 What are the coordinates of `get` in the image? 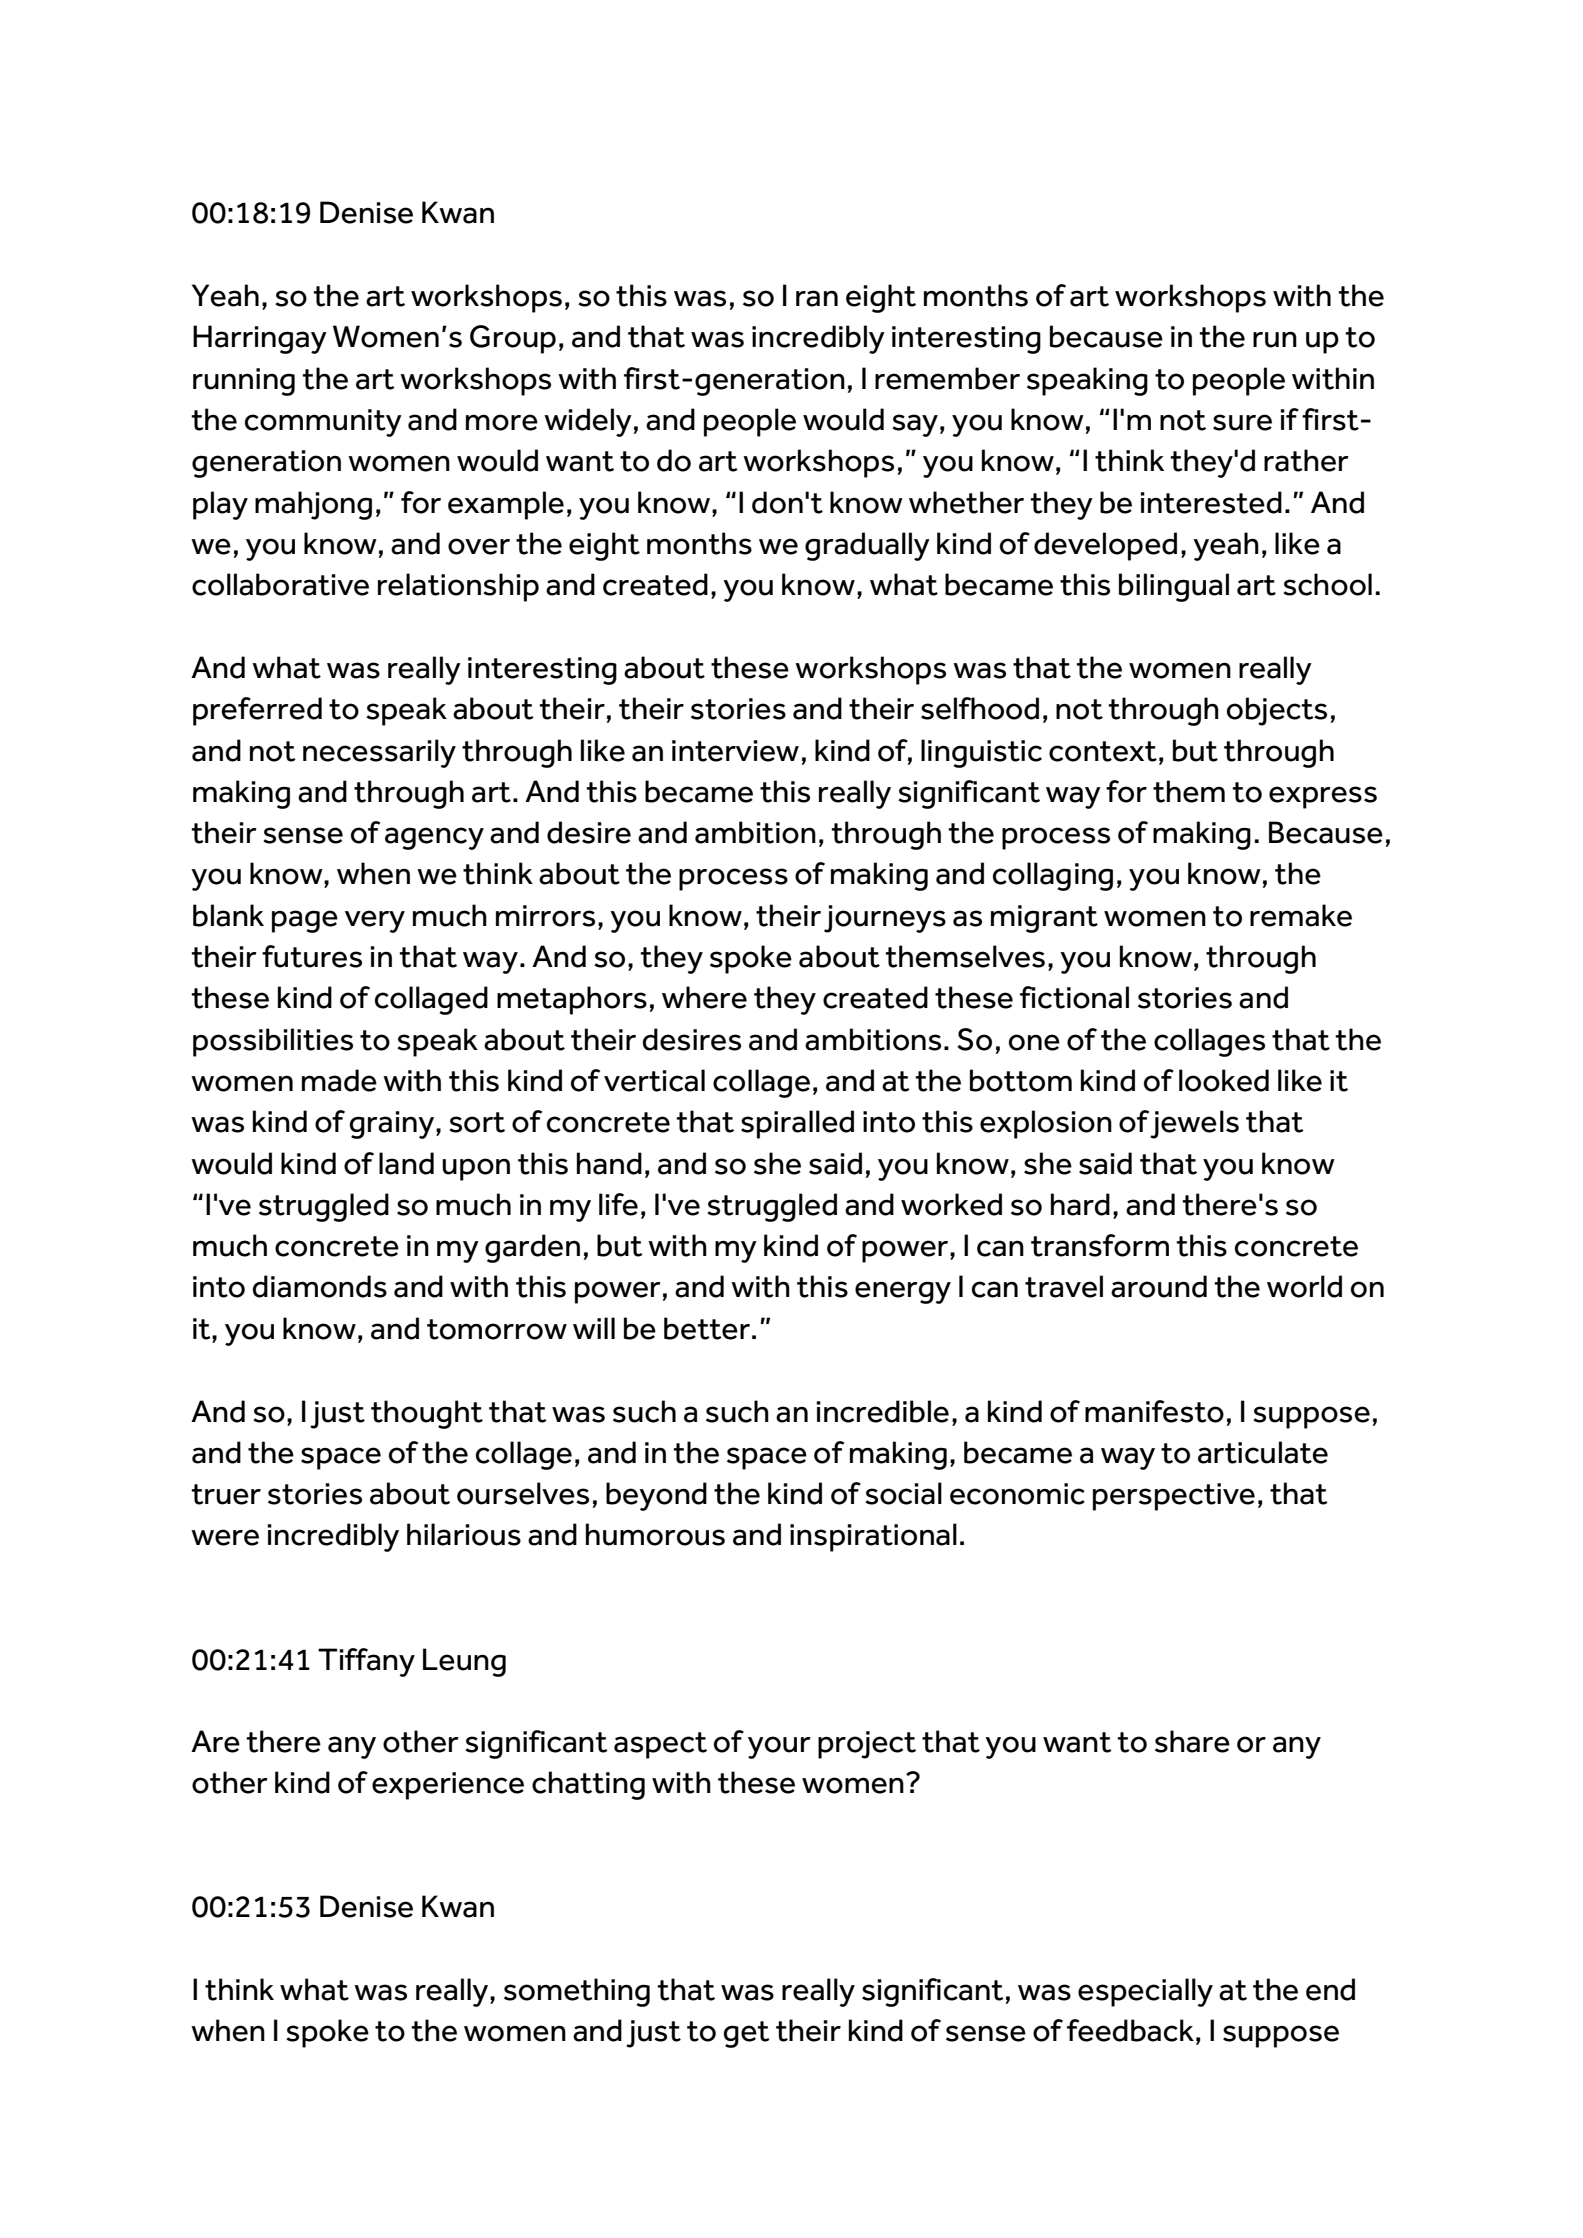 It's located at (746, 2034).
